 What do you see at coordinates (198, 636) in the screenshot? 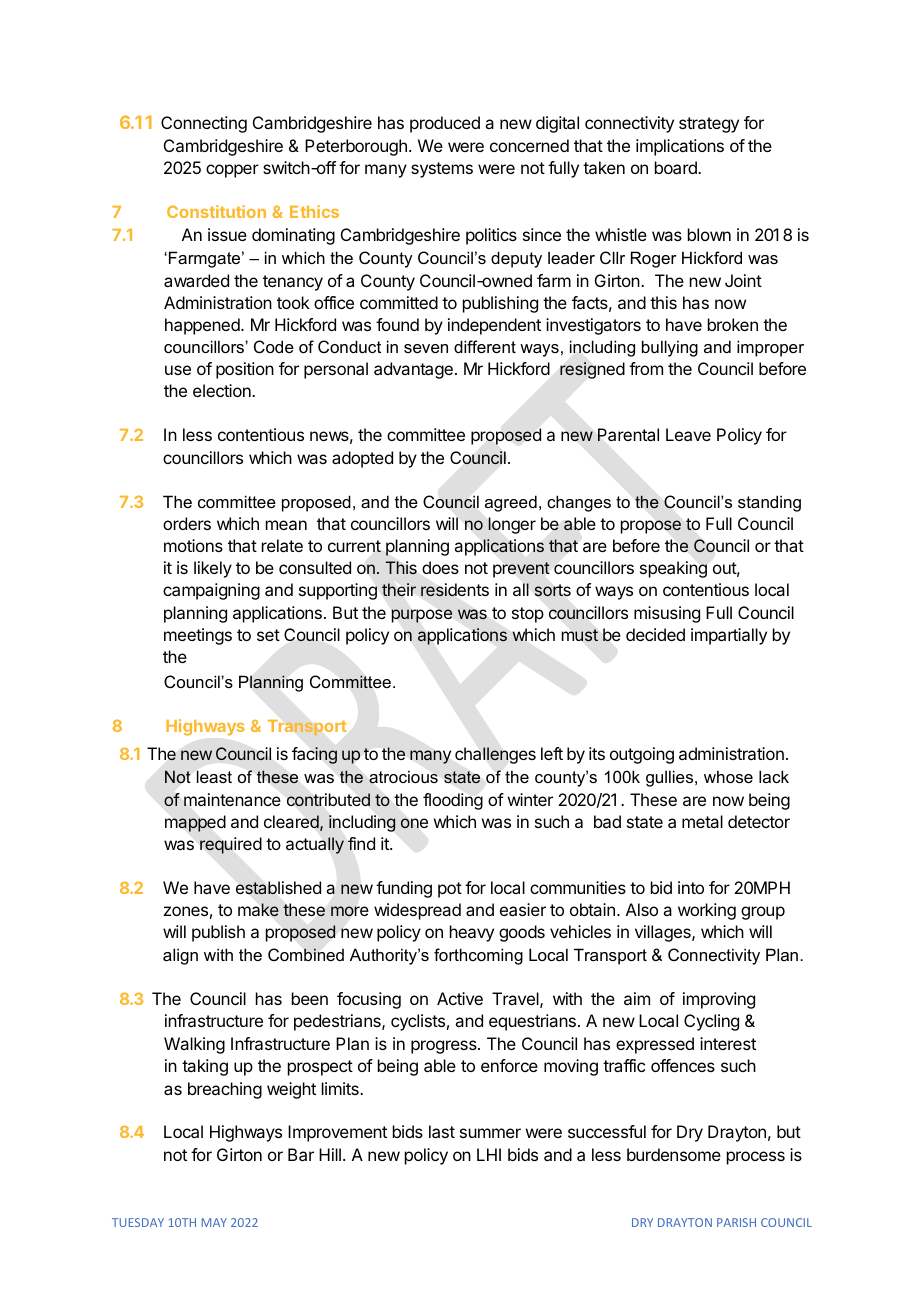
I see `meetings` at bounding box center [198, 636].
